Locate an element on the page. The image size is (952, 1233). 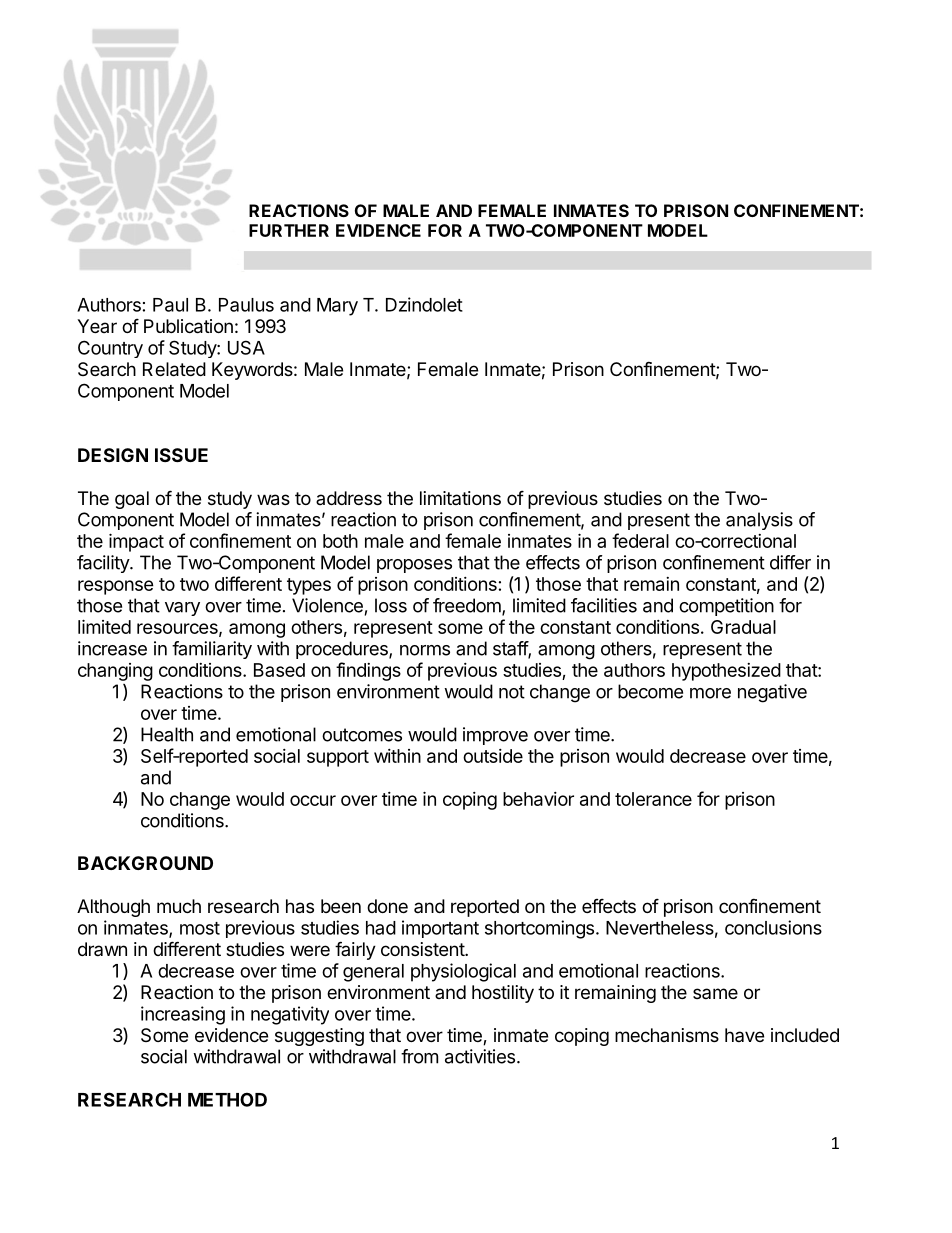
METHOD is located at coordinates (227, 1099).
